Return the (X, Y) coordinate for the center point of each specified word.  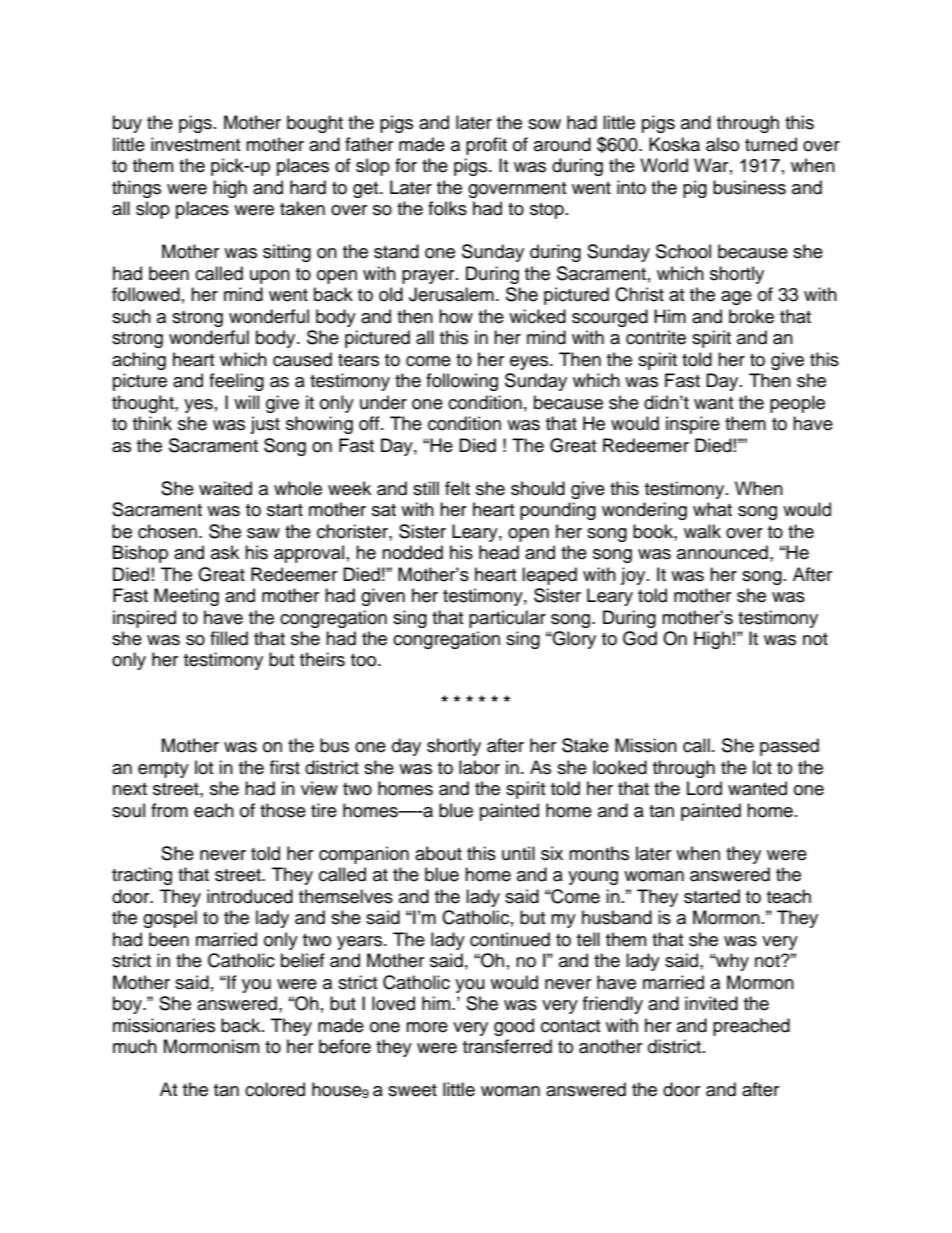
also (722, 144)
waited (225, 488)
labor (479, 767)
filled (229, 638)
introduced (250, 896)
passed (789, 747)
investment (195, 144)
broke (751, 316)
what (712, 509)
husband (617, 917)
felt (457, 488)
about (438, 853)
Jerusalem (451, 294)
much (135, 1046)
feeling (236, 382)
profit (486, 146)
